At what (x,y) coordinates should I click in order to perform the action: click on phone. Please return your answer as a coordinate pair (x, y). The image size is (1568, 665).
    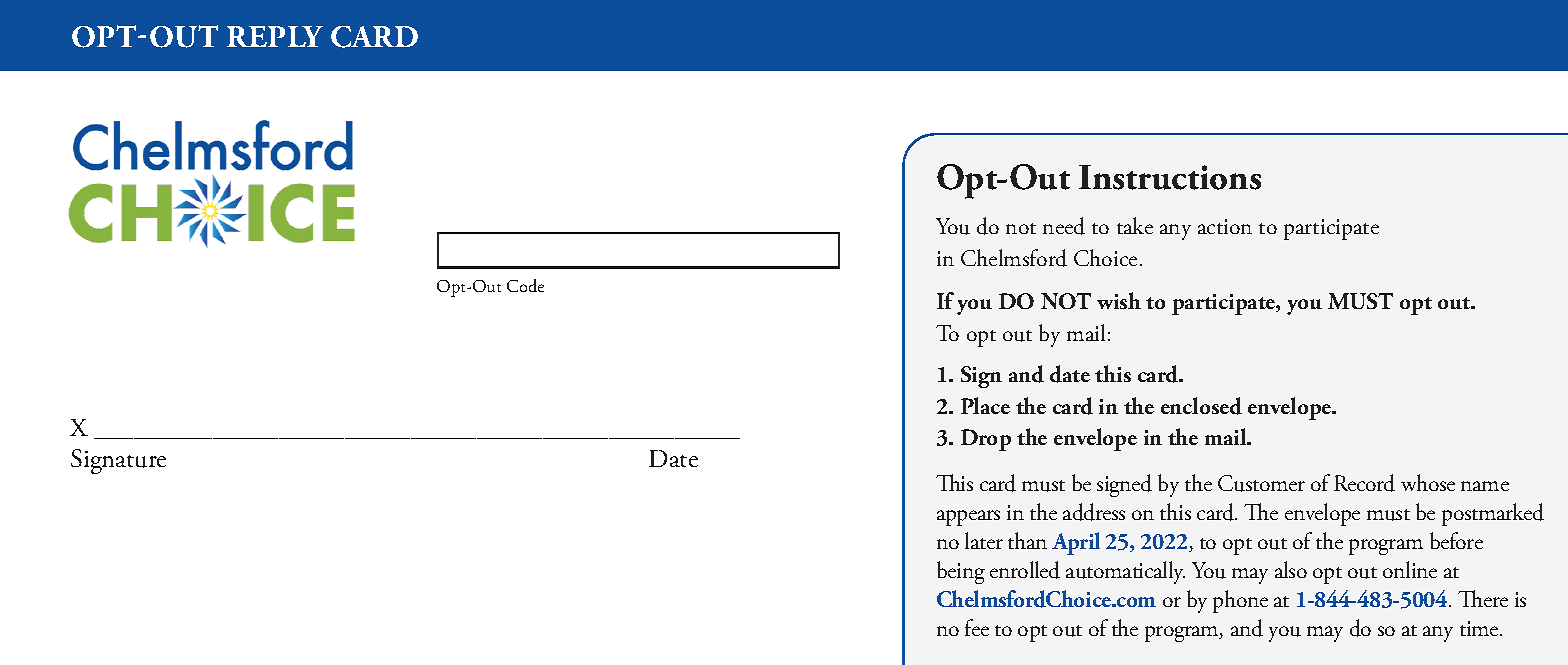
    Looking at the image, I should click on (1240, 601).
